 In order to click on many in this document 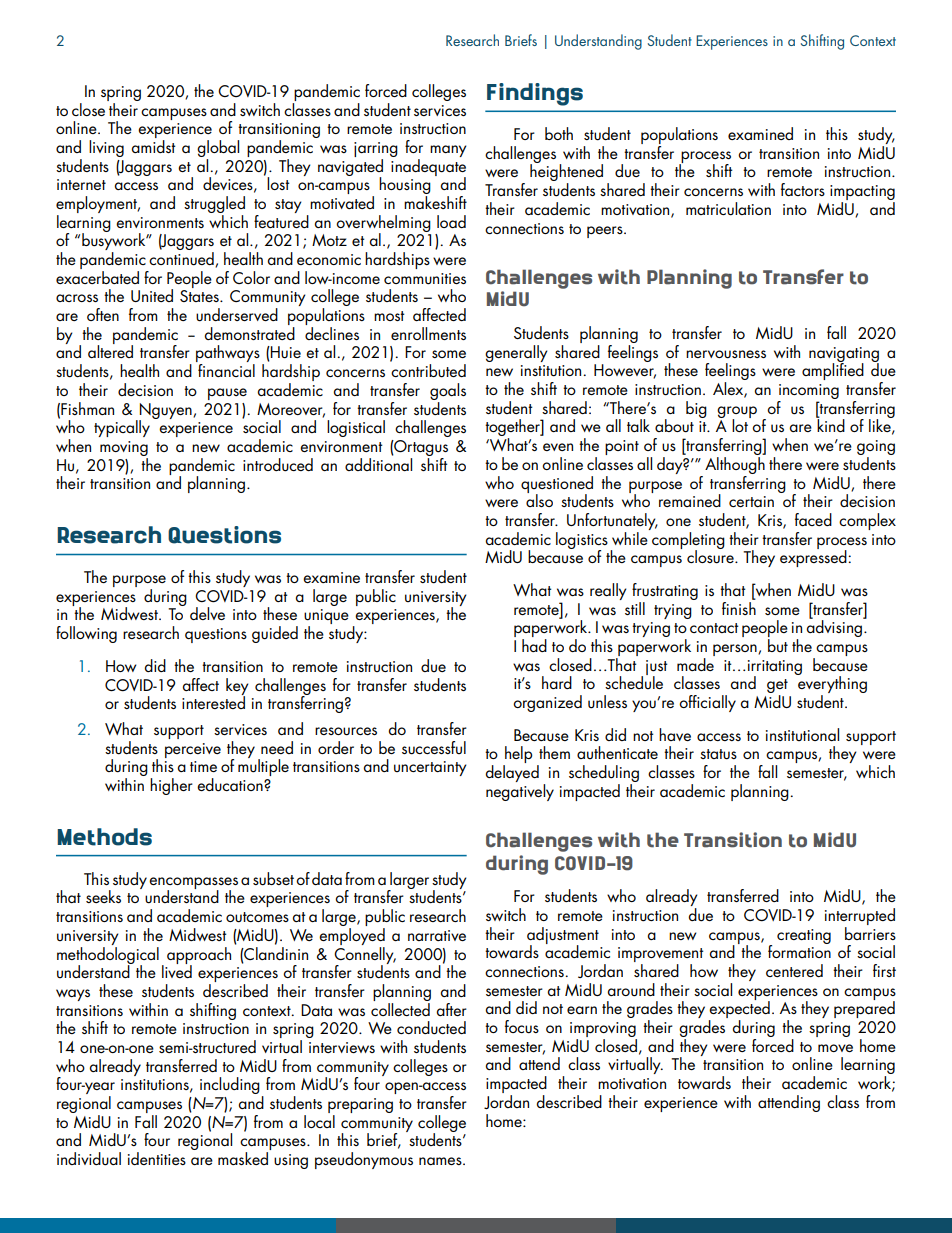, I will do `click(448, 151)`.
